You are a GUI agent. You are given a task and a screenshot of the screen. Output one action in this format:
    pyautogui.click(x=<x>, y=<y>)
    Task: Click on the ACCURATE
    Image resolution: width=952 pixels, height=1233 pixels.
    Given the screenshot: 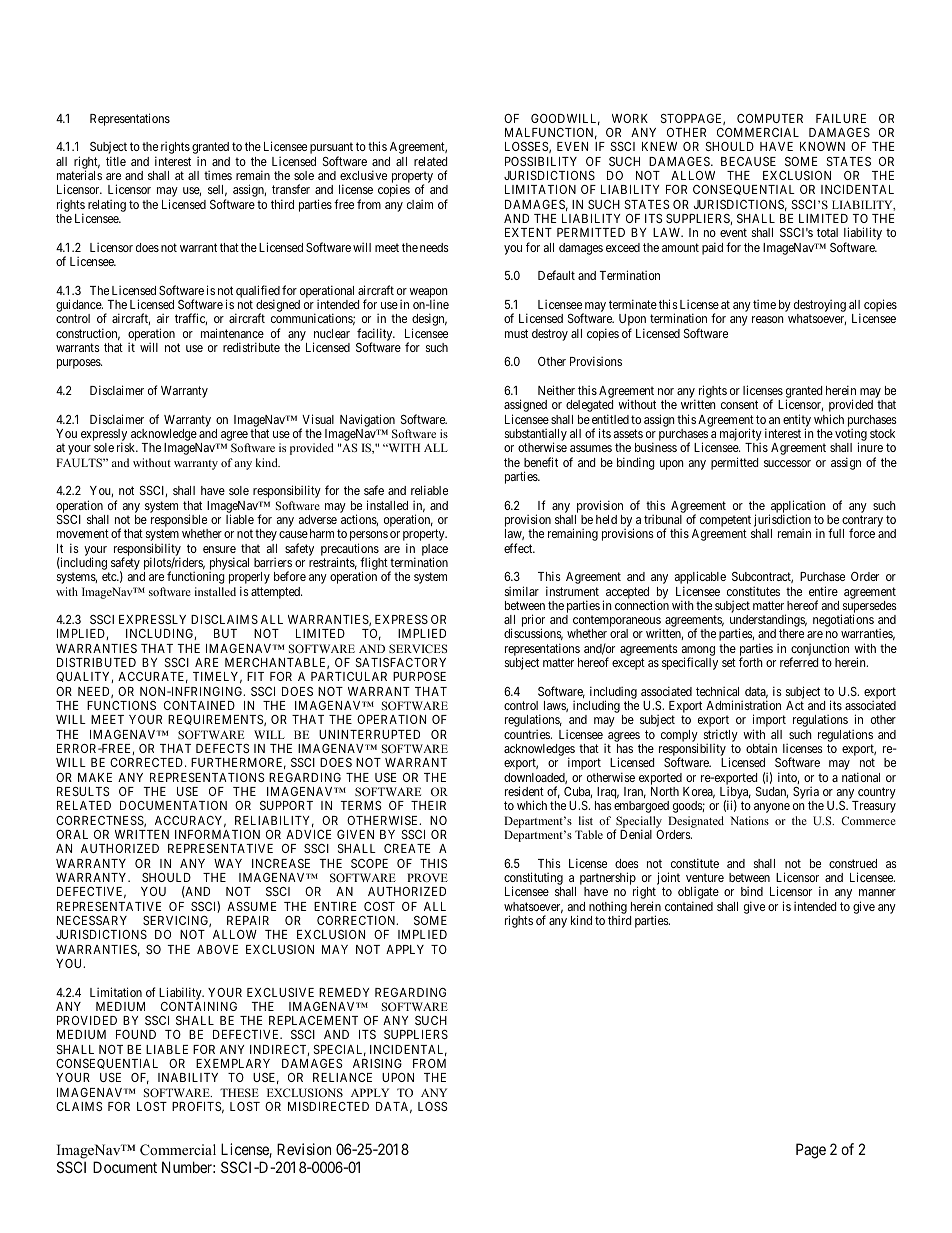 What is the action you would take?
    pyautogui.click(x=153, y=677)
